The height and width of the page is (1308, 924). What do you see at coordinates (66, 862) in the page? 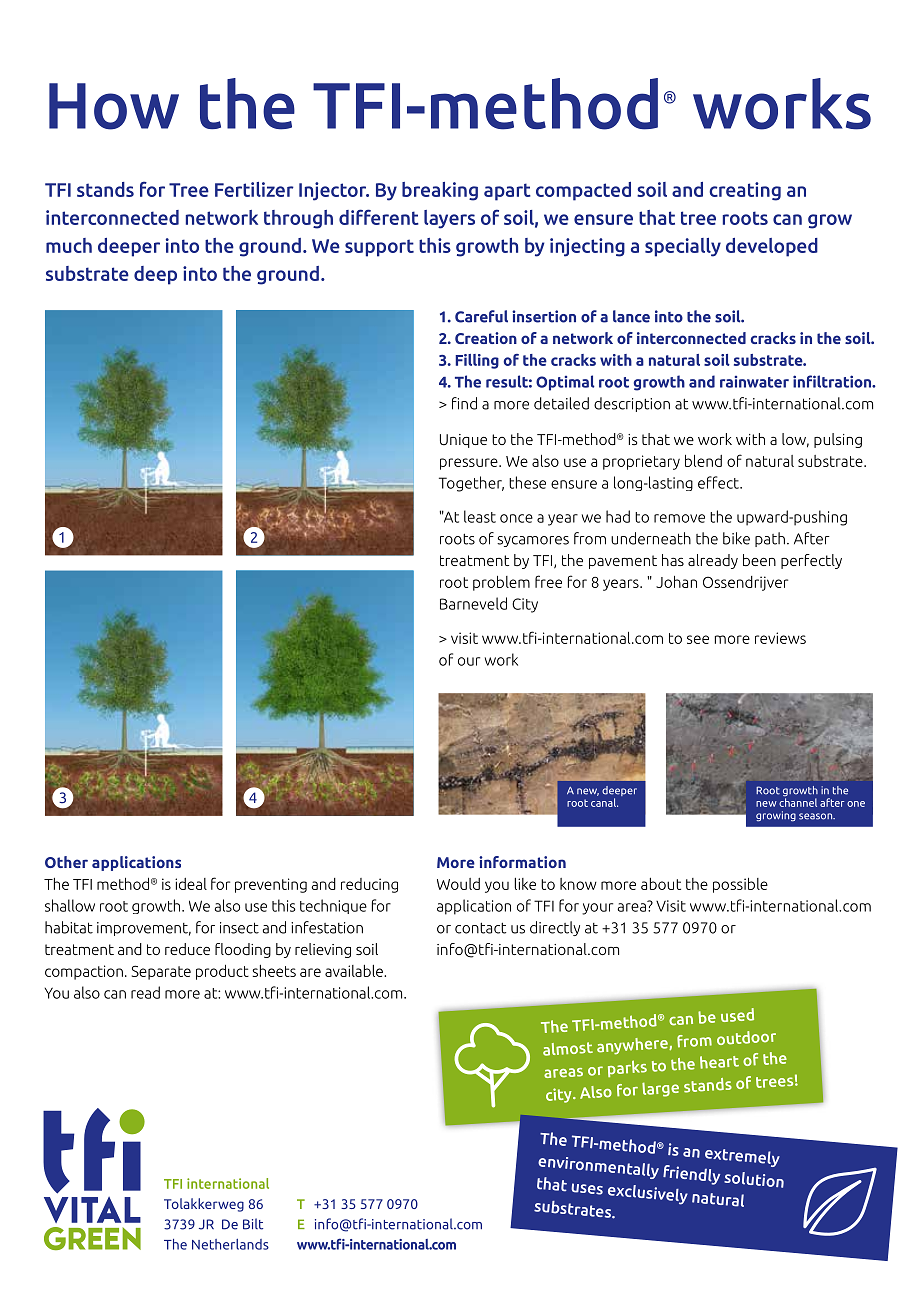
I see `Other` at bounding box center [66, 862].
